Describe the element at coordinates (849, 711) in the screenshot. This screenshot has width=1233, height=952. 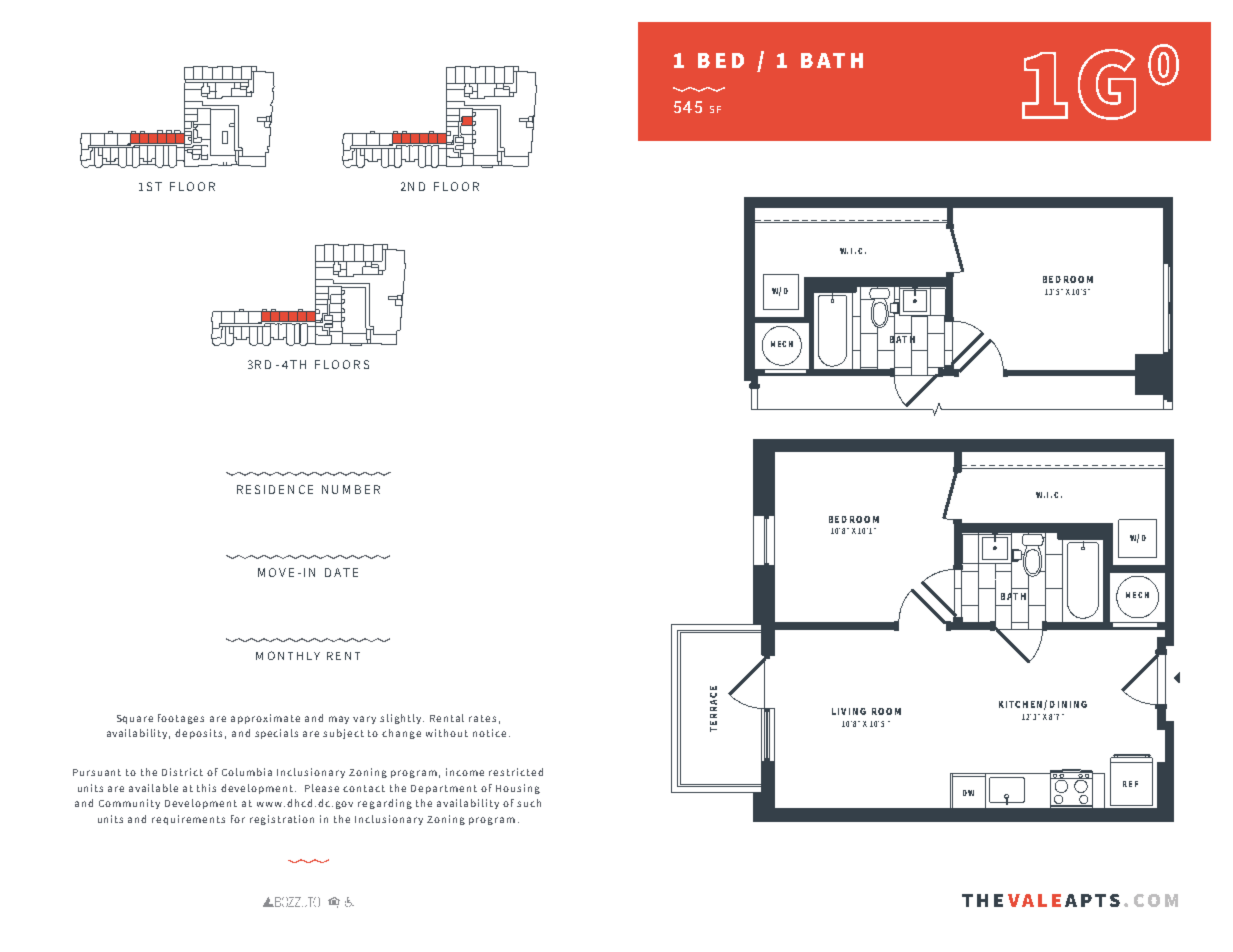
I see `LIVING` at that location.
